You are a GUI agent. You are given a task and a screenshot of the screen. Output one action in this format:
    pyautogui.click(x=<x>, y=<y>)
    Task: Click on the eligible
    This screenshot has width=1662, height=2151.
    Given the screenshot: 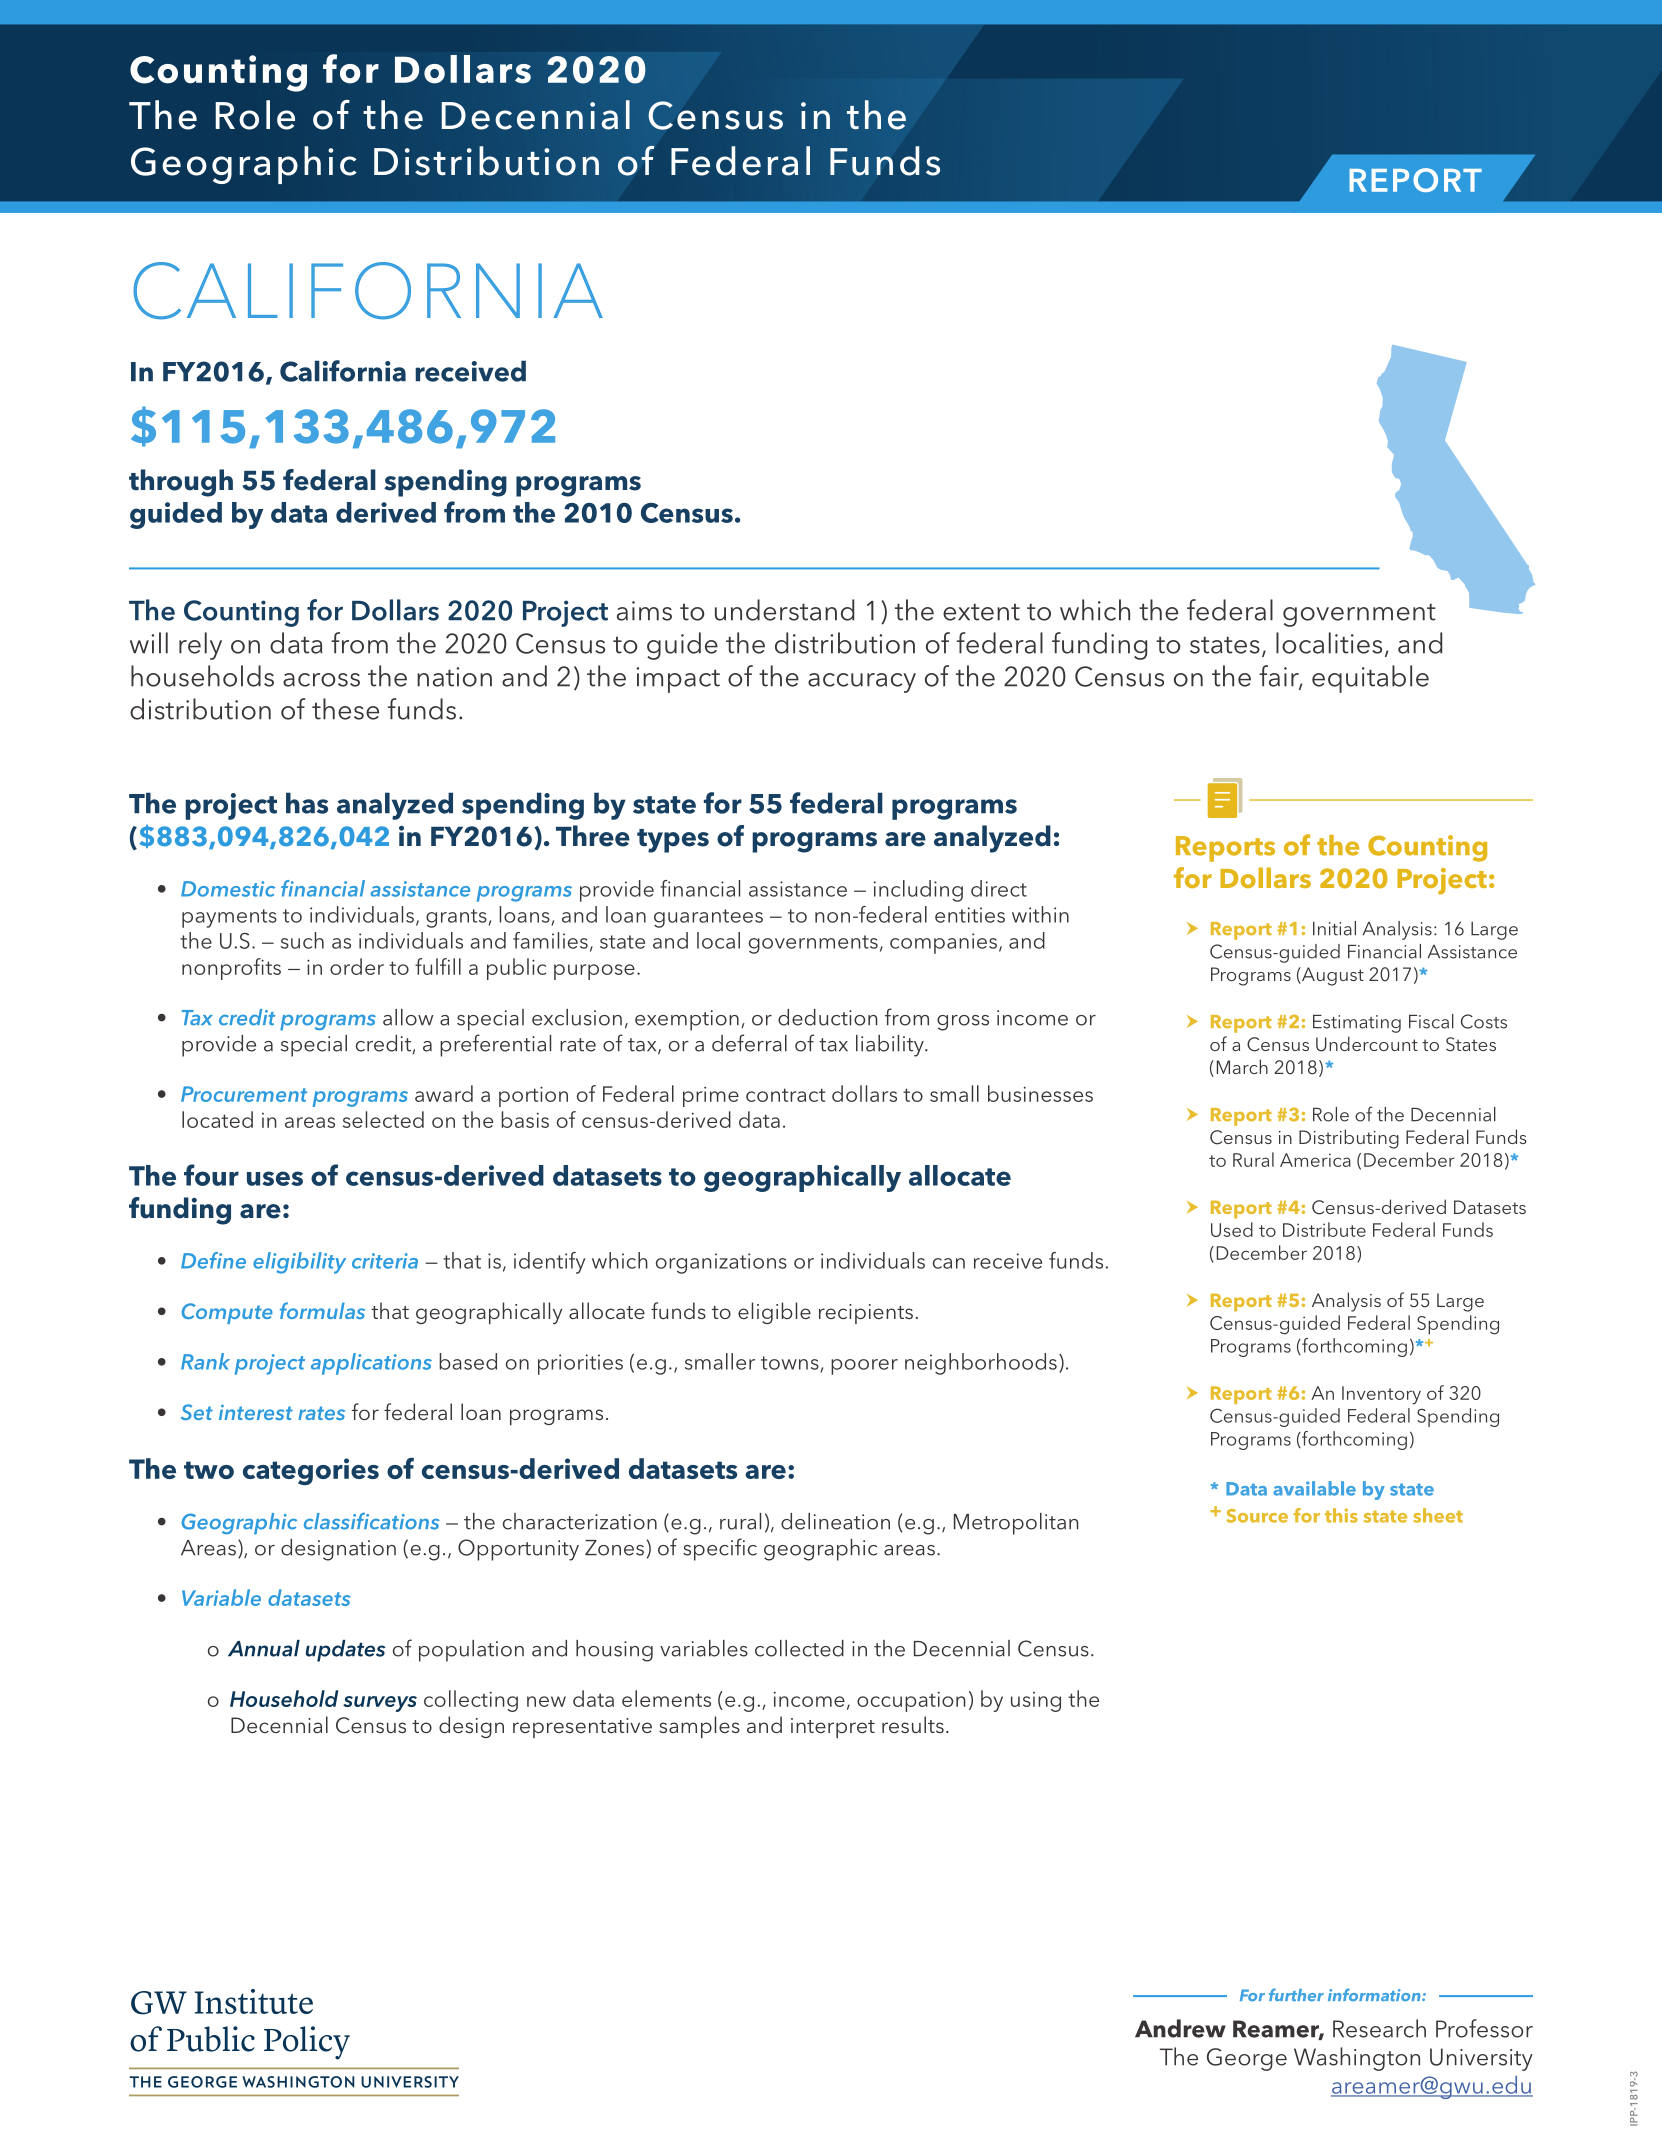 What is the action you would take?
    pyautogui.click(x=774, y=1313)
